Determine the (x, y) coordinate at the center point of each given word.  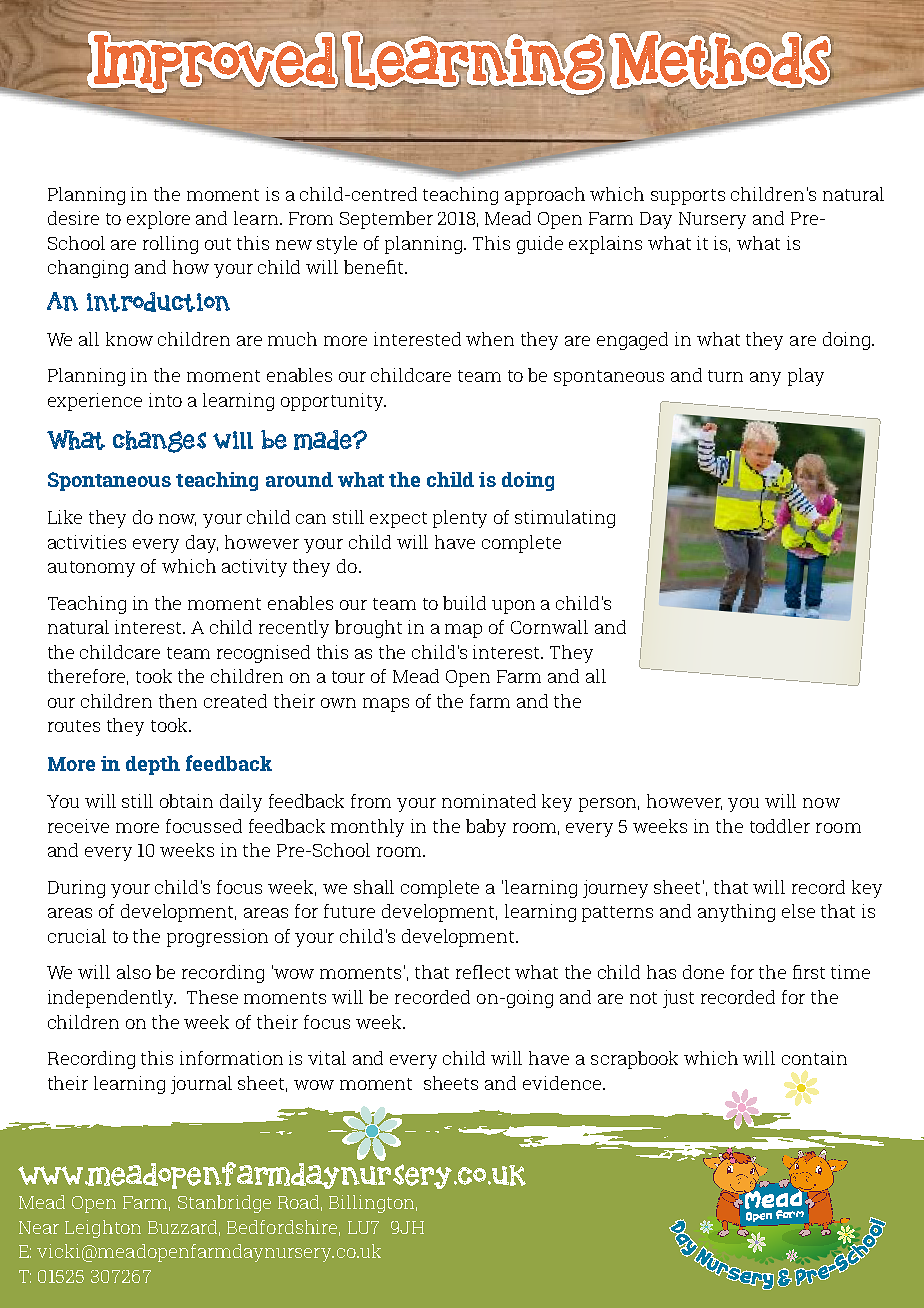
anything (736, 913)
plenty (460, 519)
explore (158, 220)
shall (374, 887)
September (386, 220)
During (76, 889)
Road (300, 1203)
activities (87, 542)
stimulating (565, 519)
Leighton (103, 1229)
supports (688, 197)
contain (814, 1058)
